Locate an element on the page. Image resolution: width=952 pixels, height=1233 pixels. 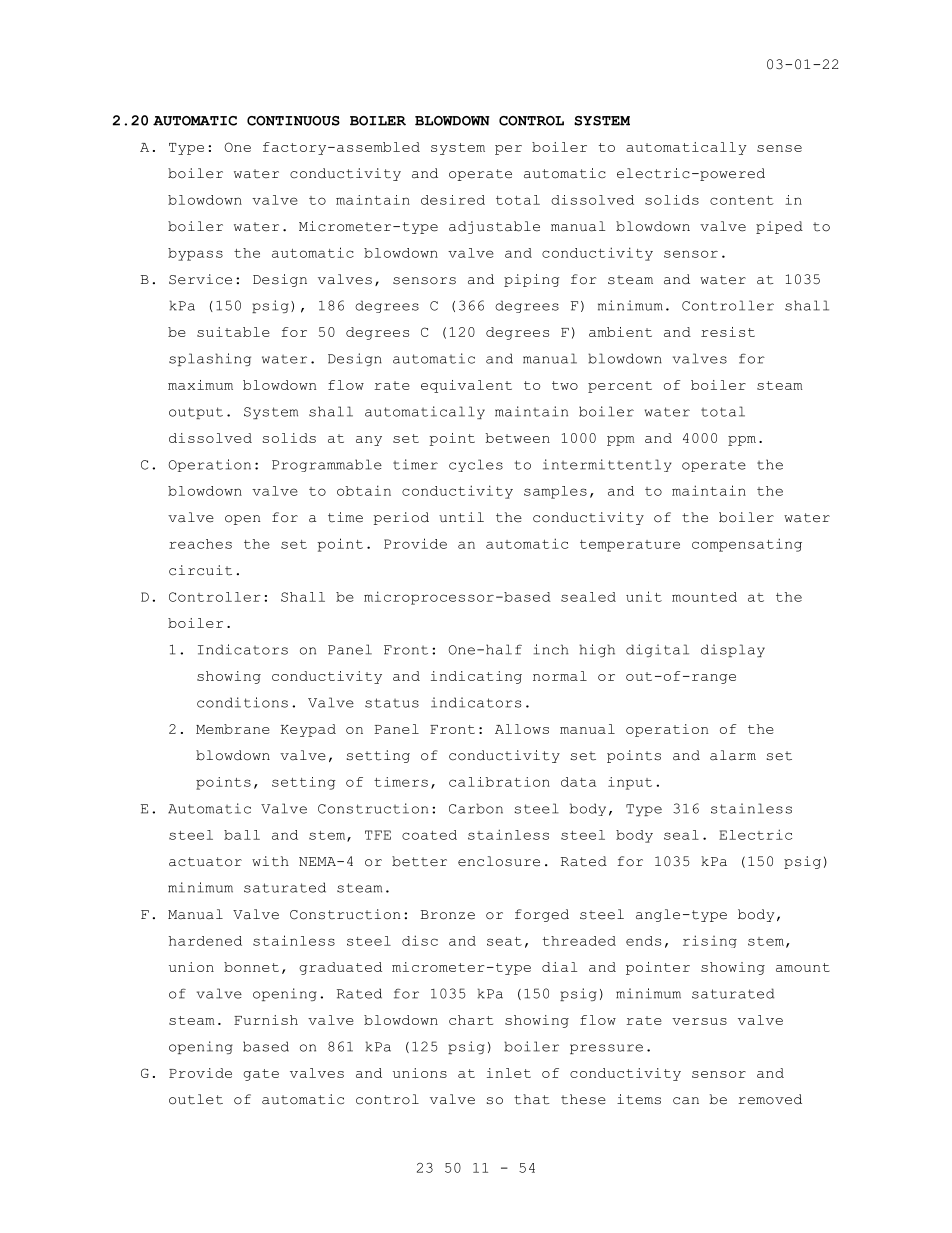
inlet is located at coordinates (509, 1073).
